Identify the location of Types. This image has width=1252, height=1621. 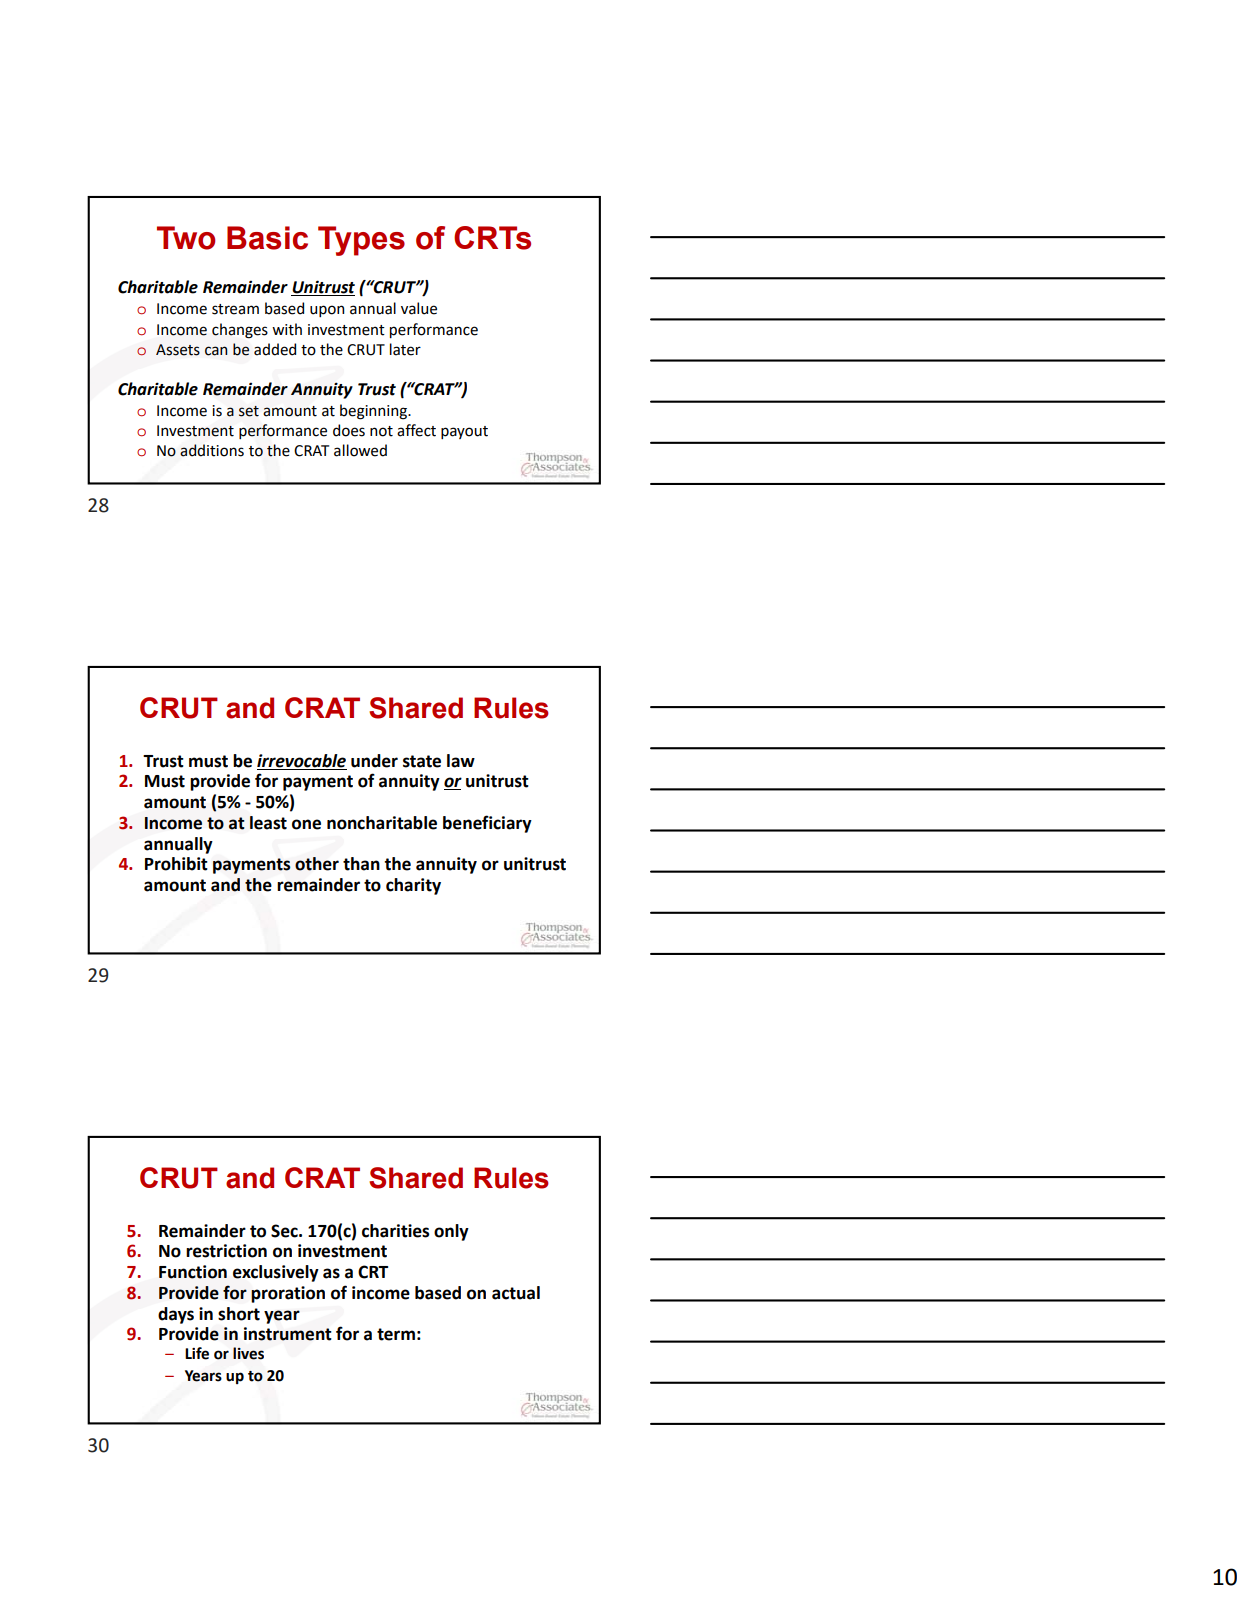
(361, 241).
